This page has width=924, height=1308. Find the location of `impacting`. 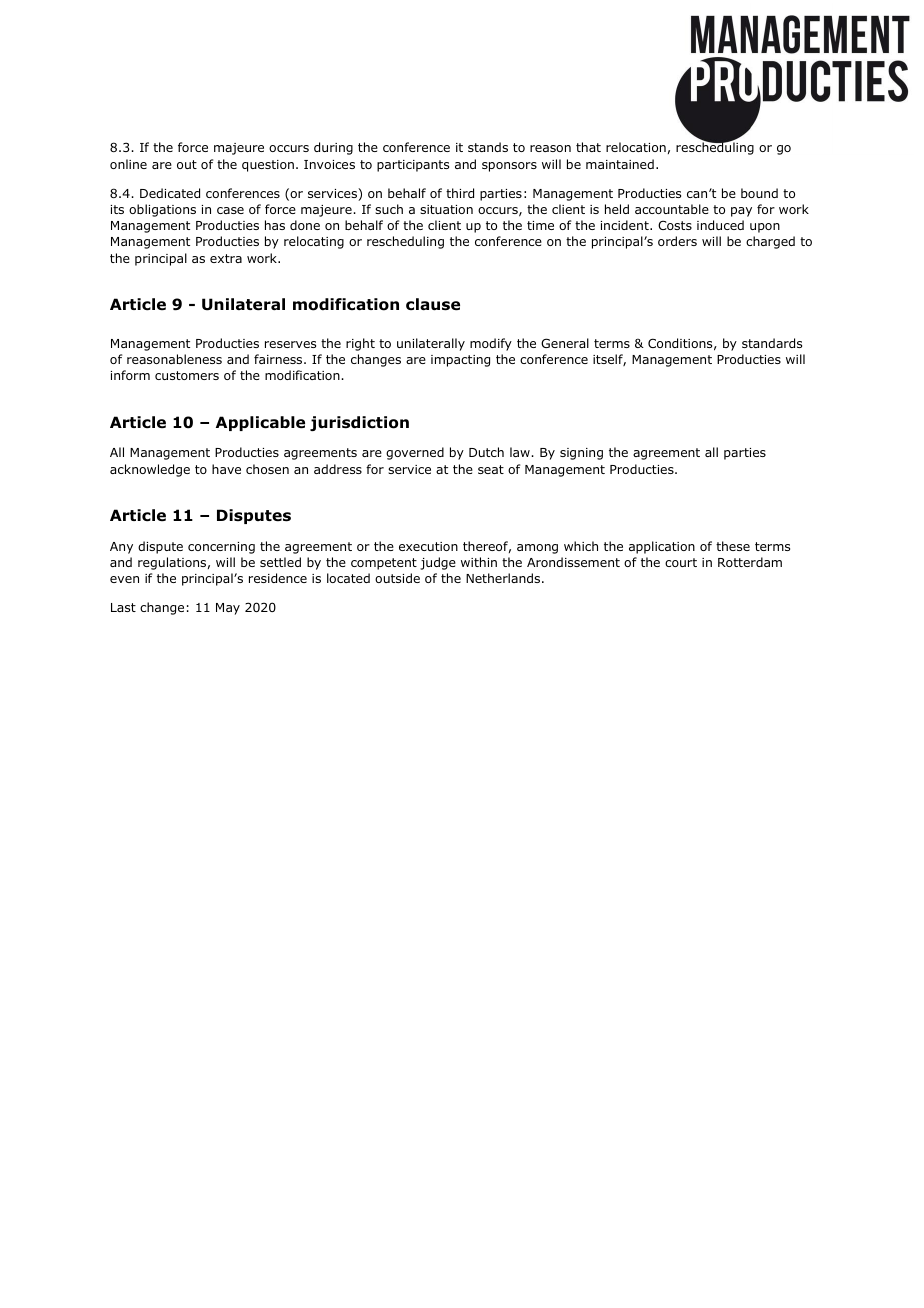

impacting is located at coordinates (460, 361).
